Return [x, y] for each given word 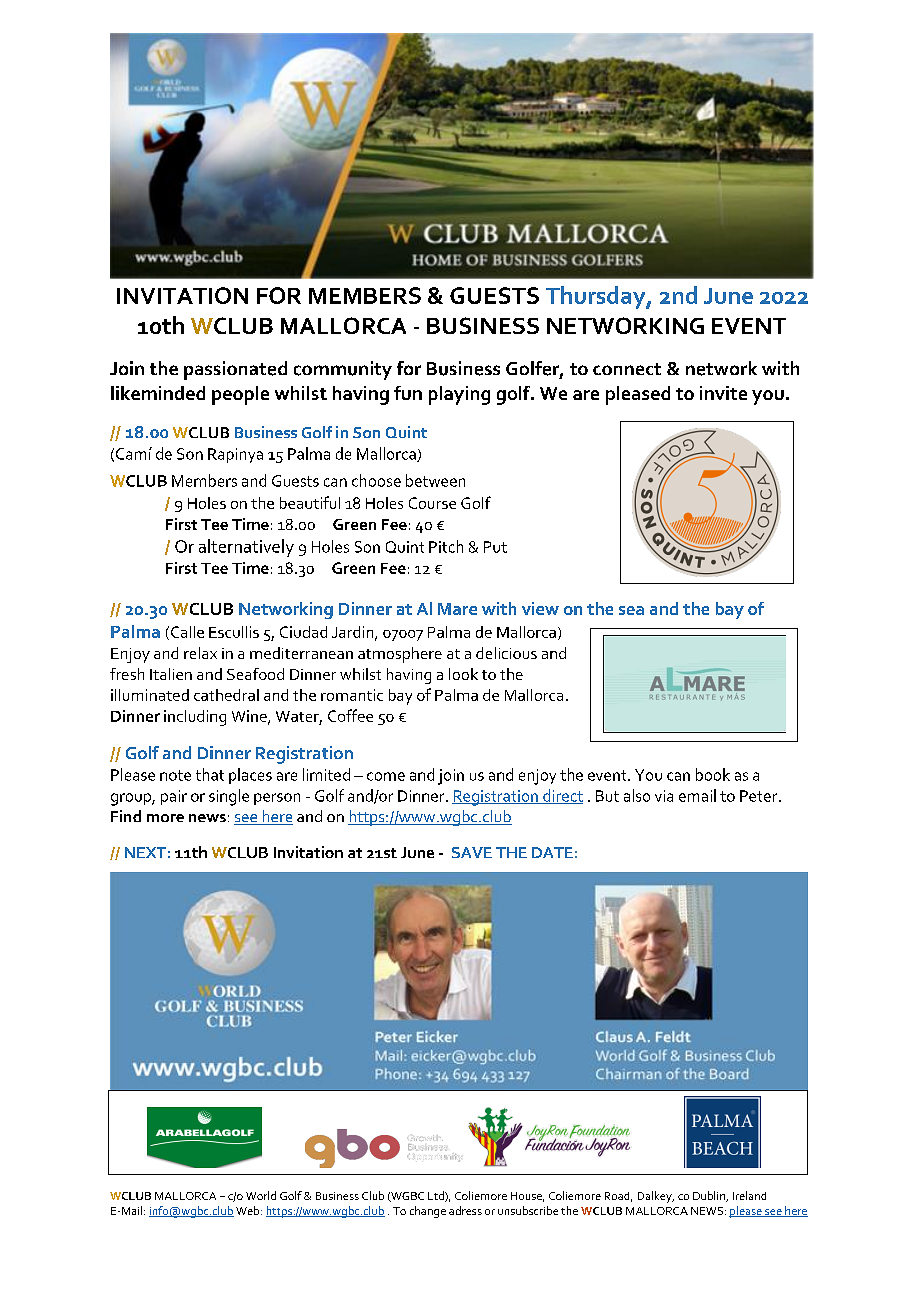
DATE [552, 852]
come [386, 776]
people [240, 395]
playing [459, 395]
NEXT [145, 852]
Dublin [710, 1196]
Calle [187, 632]
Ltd [437, 1196]
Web [249, 1210]
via [664, 796]
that [210, 774]
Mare [457, 609]
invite [723, 393]
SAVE [472, 852]
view [540, 608]
